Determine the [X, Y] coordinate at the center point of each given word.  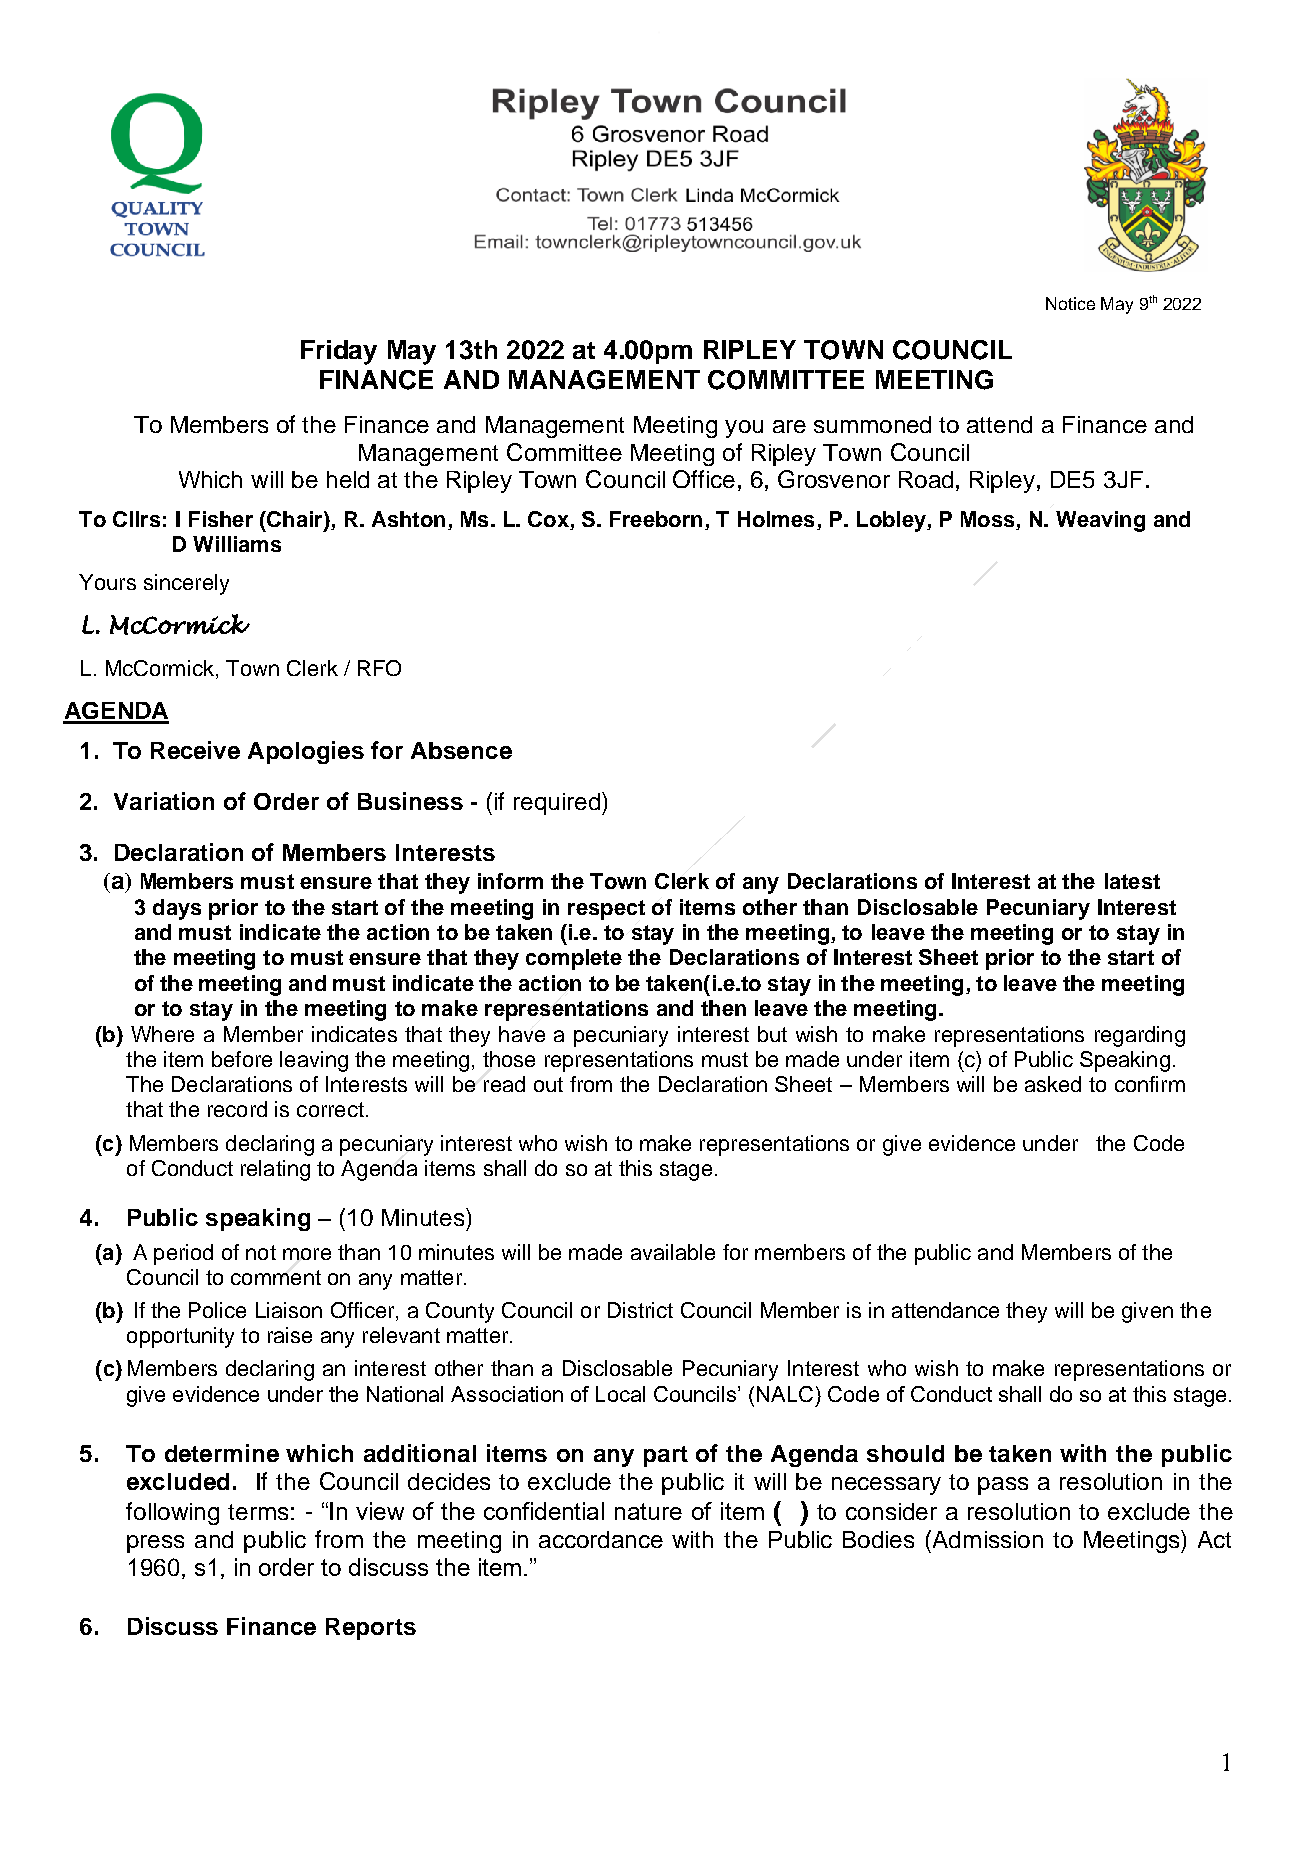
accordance [601, 1539]
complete [574, 959]
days [177, 909]
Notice [1070, 303]
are [789, 426]
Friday [339, 352]
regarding [1140, 1036]
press [155, 1544]
